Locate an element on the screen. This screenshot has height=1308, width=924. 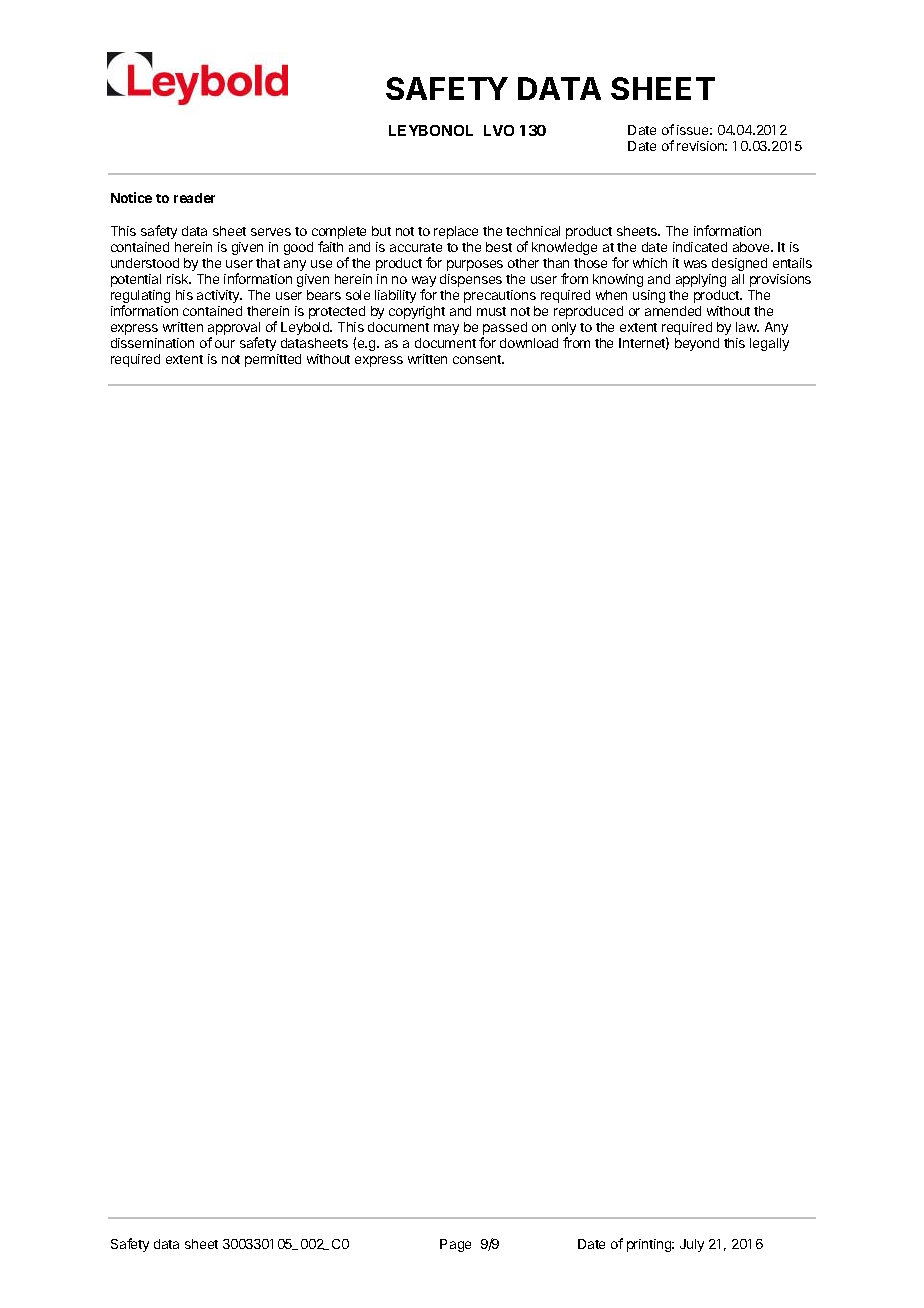
permitted is located at coordinates (273, 360).
